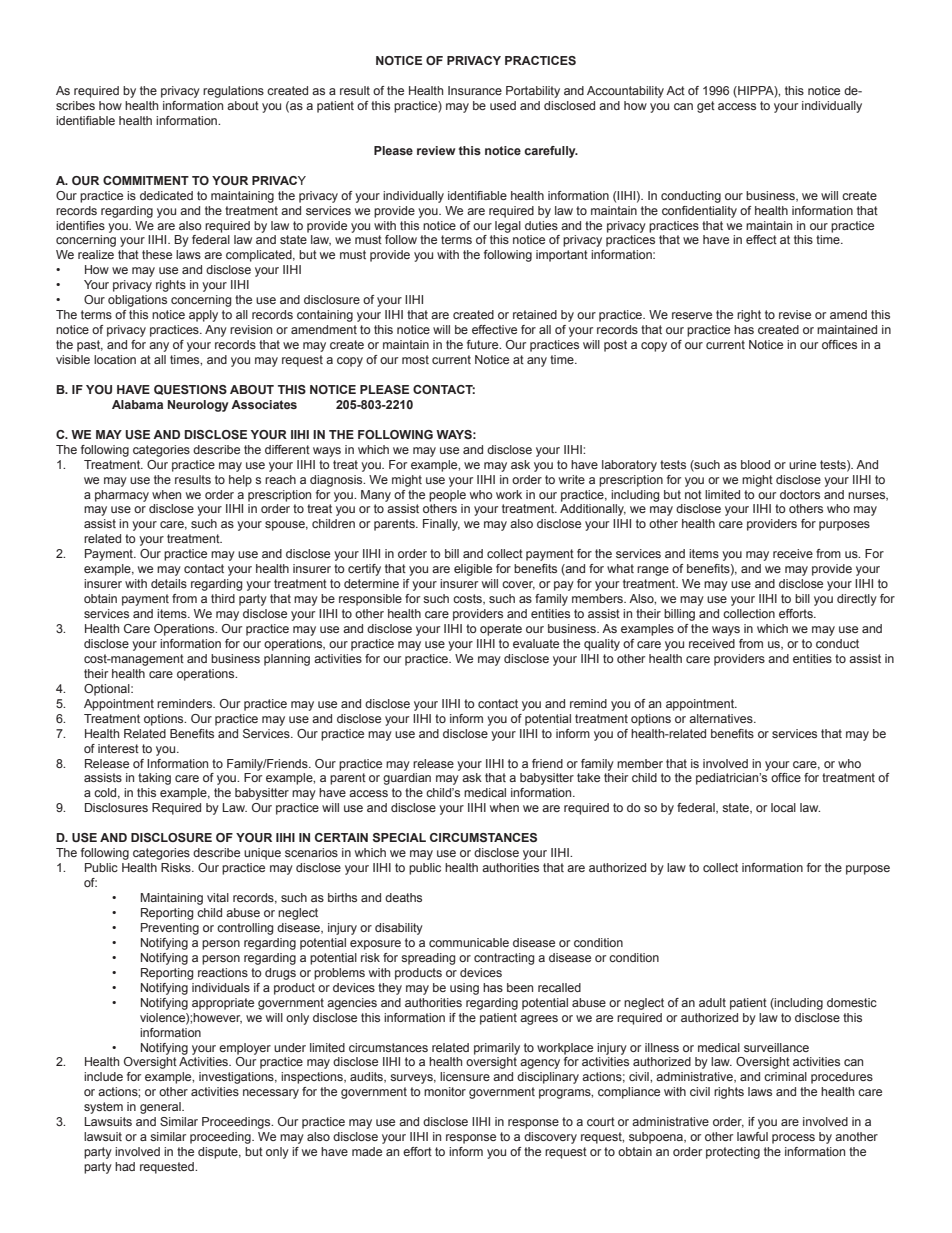 The height and width of the screenshot is (1233, 952). What do you see at coordinates (795, 314) in the screenshot?
I see `revise` at bounding box center [795, 314].
